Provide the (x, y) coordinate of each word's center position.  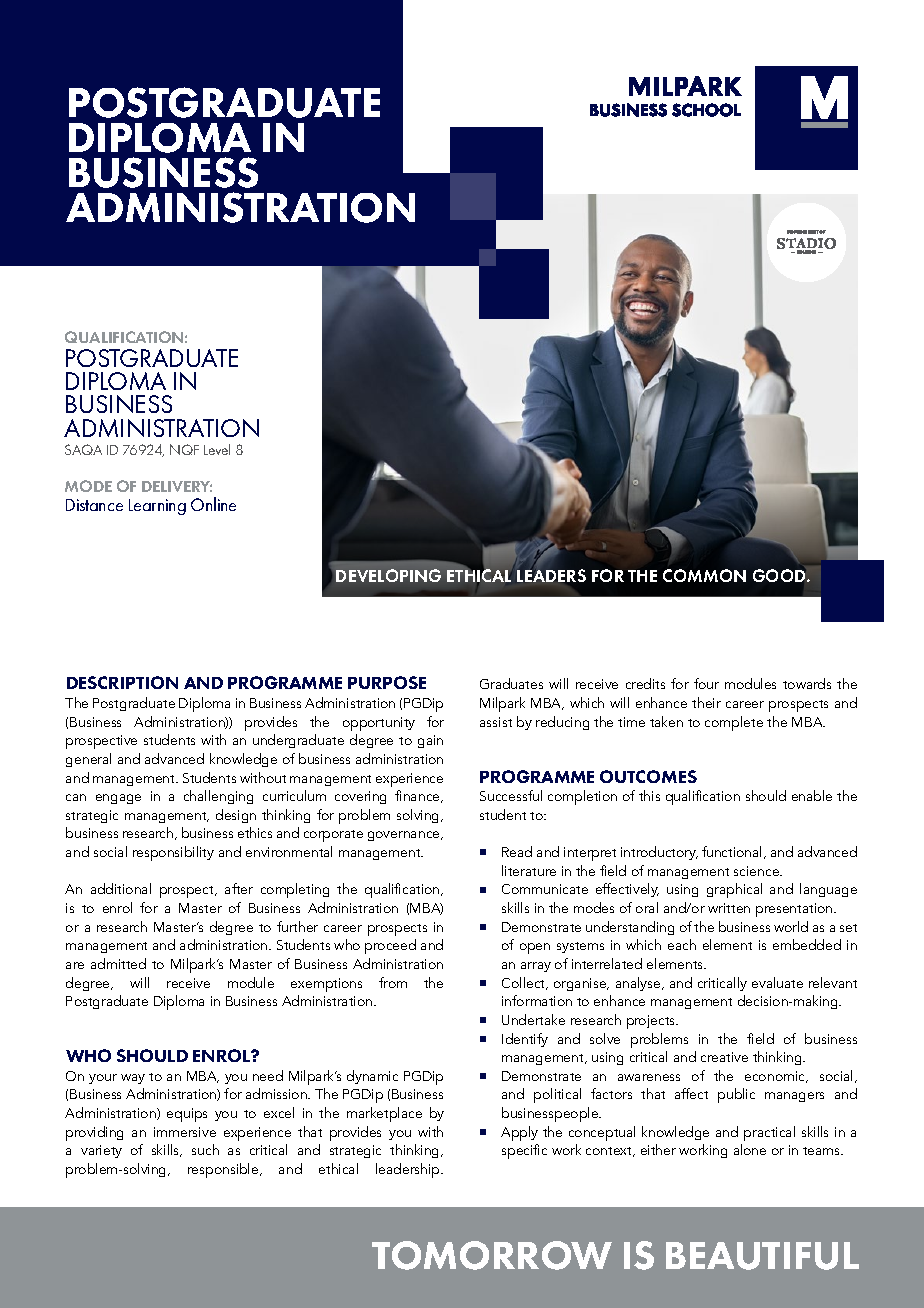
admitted (118, 963)
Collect (525, 983)
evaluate (777, 982)
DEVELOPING (388, 575)
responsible (224, 1170)
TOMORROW (492, 1255)
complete (734, 723)
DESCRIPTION (122, 682)
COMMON (704, 575)
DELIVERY (177, 486)
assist (496, 722)
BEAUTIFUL (762, 1256)
